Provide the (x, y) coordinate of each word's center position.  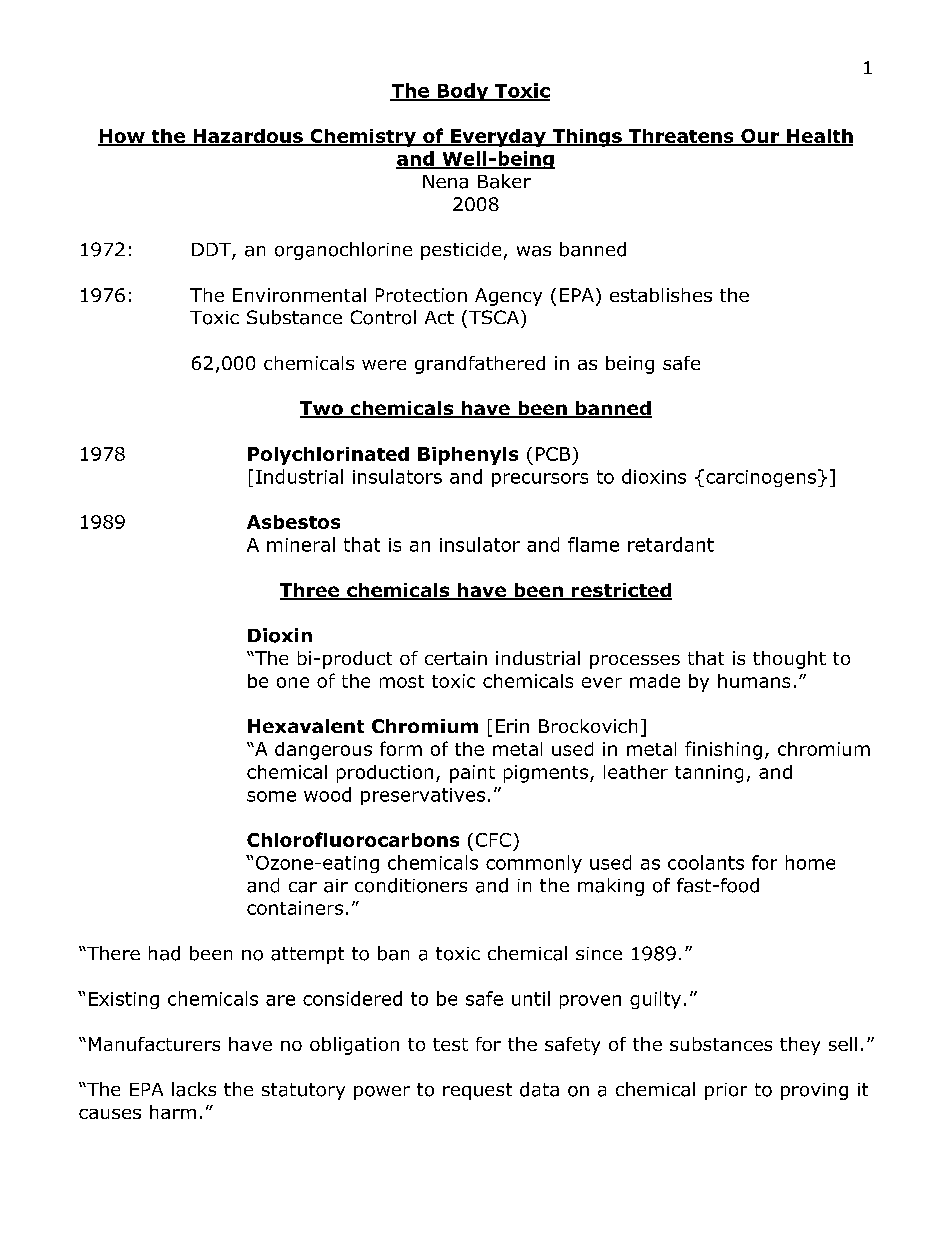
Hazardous (248, 137)
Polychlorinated (328, 456)
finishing (723, 750)
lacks (194, 1089)
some (271, 796)
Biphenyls (468, 456)
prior (726, 1091)
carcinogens (761, 478)
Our (760, 137)
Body (463, 92)
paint (472, 774)
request (477, 1091)
